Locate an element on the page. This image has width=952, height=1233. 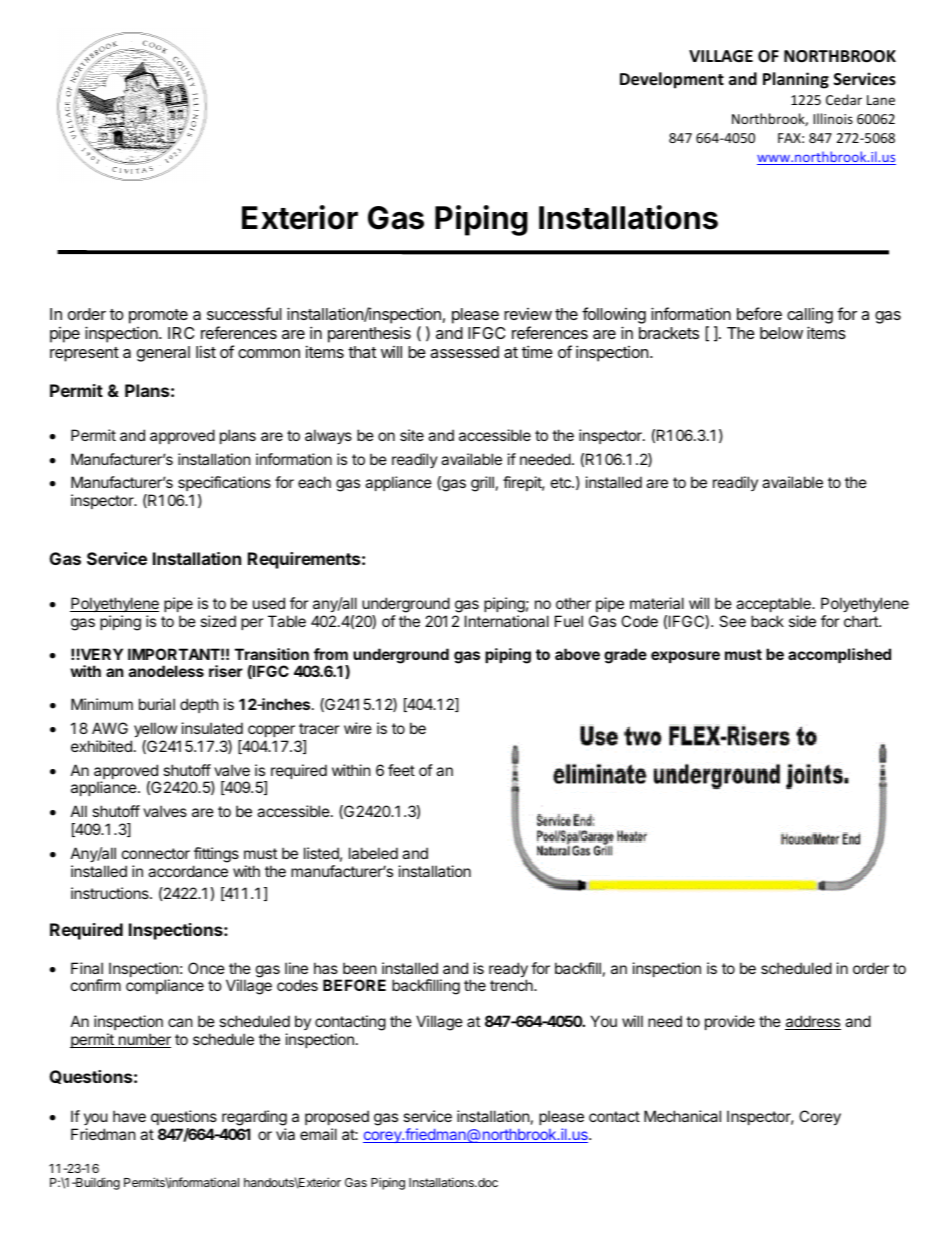
depth is located at coordinates (199, 705).
